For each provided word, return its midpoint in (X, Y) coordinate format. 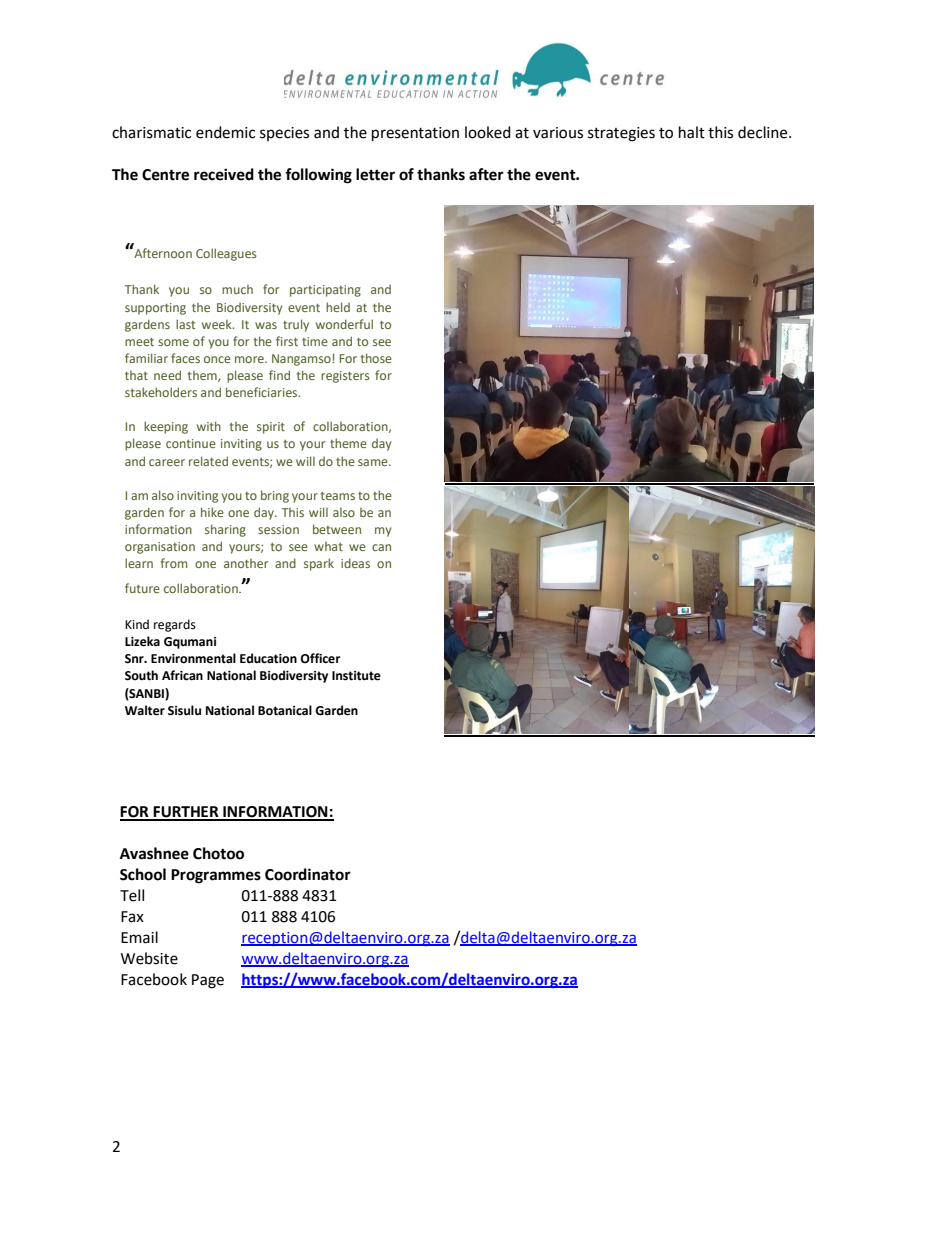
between (337, 529)
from (174, 563)
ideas (355, 563)
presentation (415, 134)
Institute (356, 676)
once (217, 359)
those (376, 358)
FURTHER (186, 813)
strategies (621, 134)
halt (692, 132)
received (224, 174)
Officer (320, 658)
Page (208, 981)
